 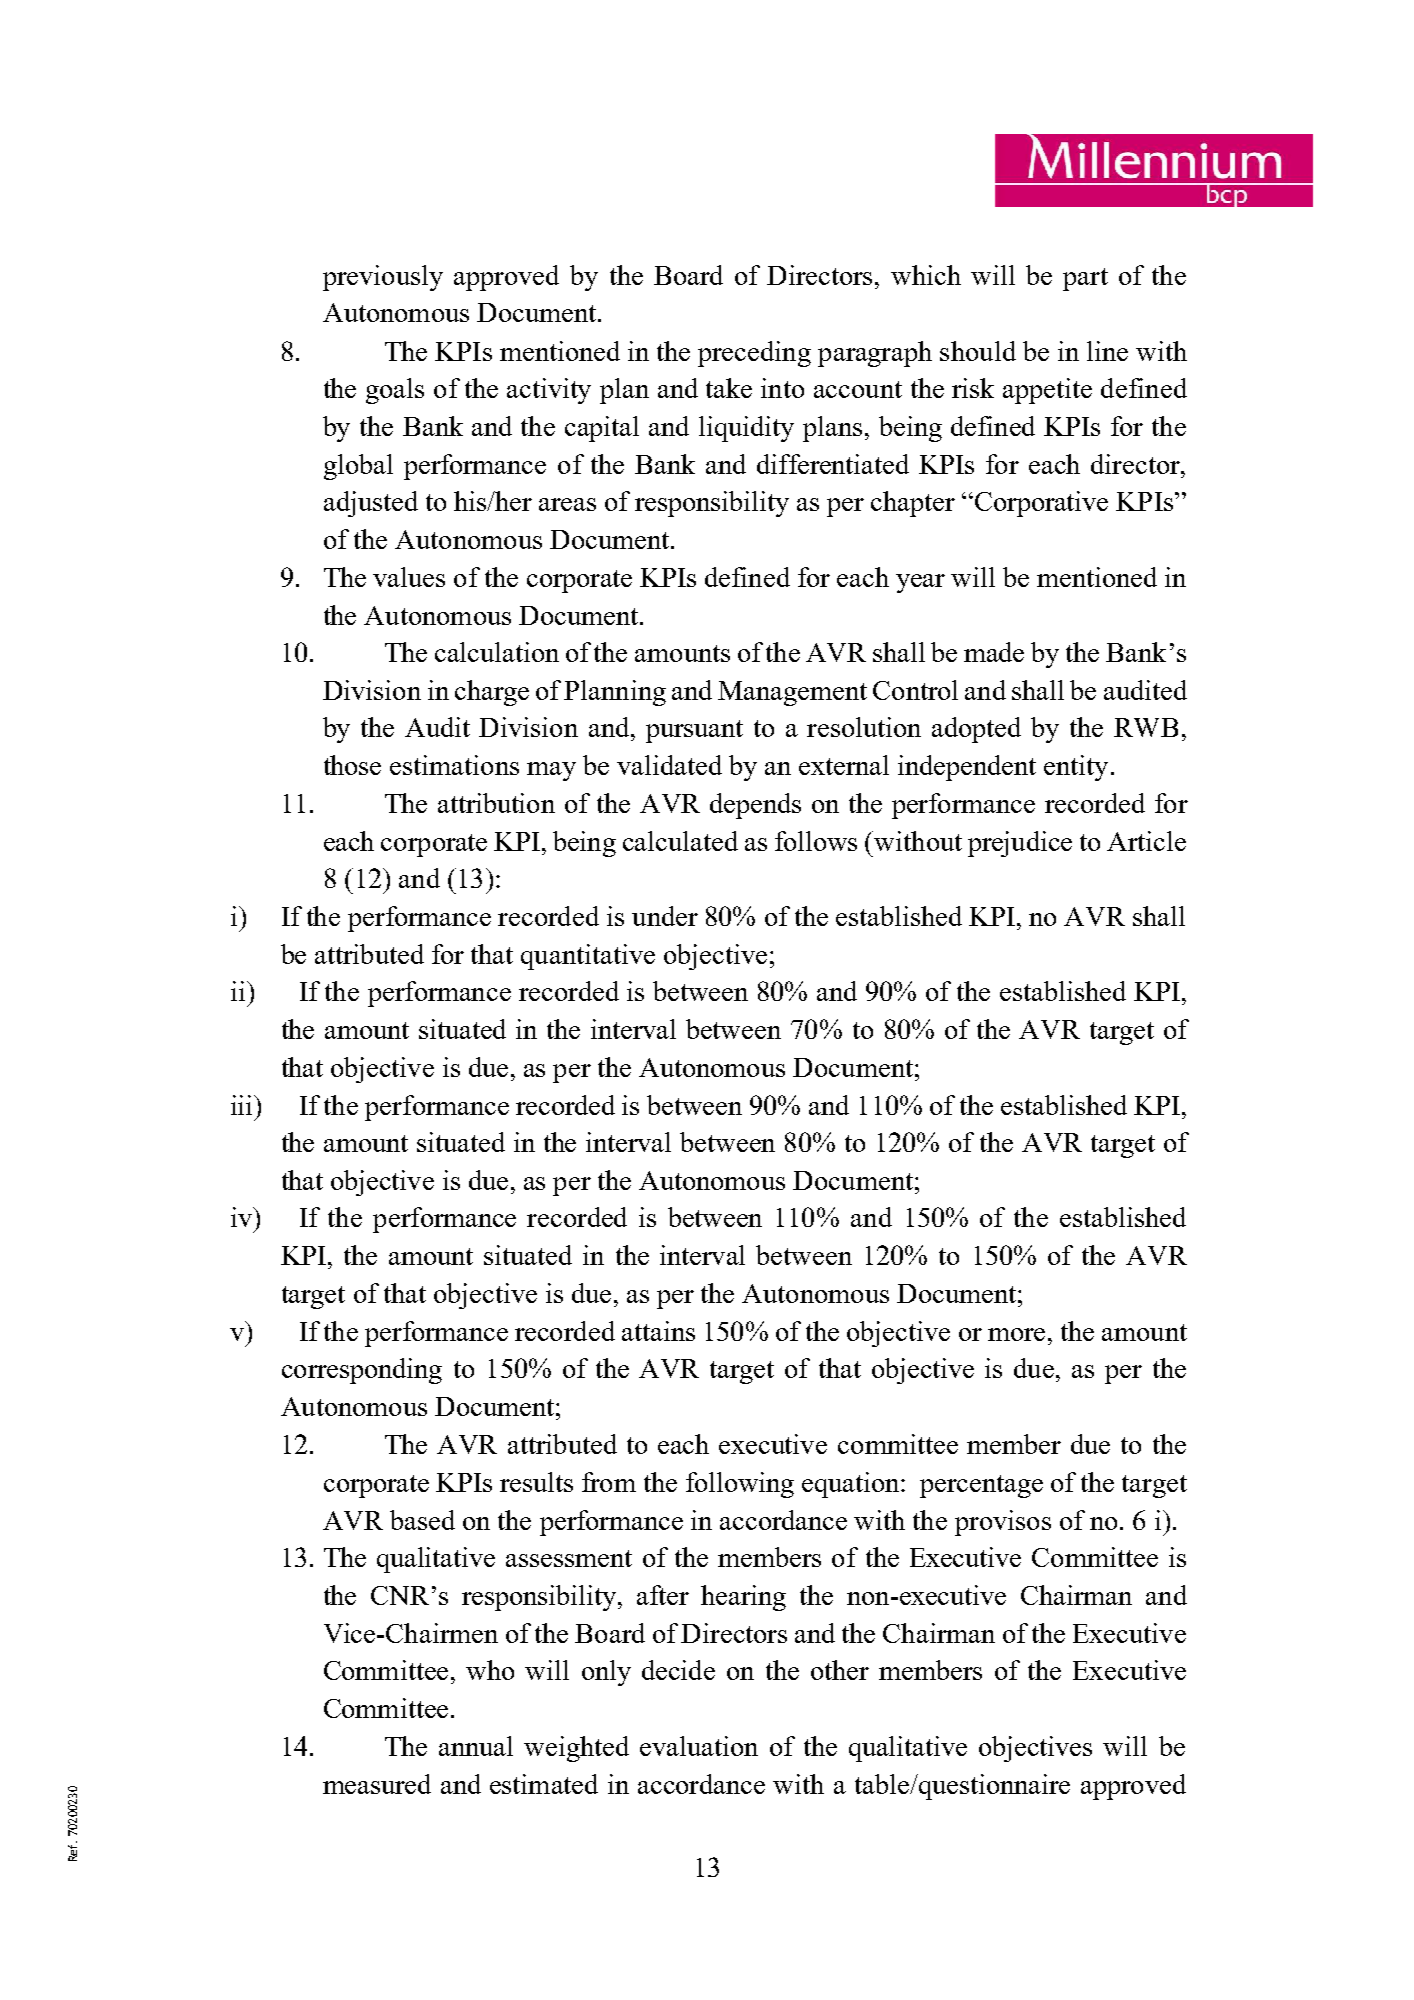 What do you see at coordinates (1085, 279) in the screenshot?
I see `part` at bounding box center [1085, 279].
